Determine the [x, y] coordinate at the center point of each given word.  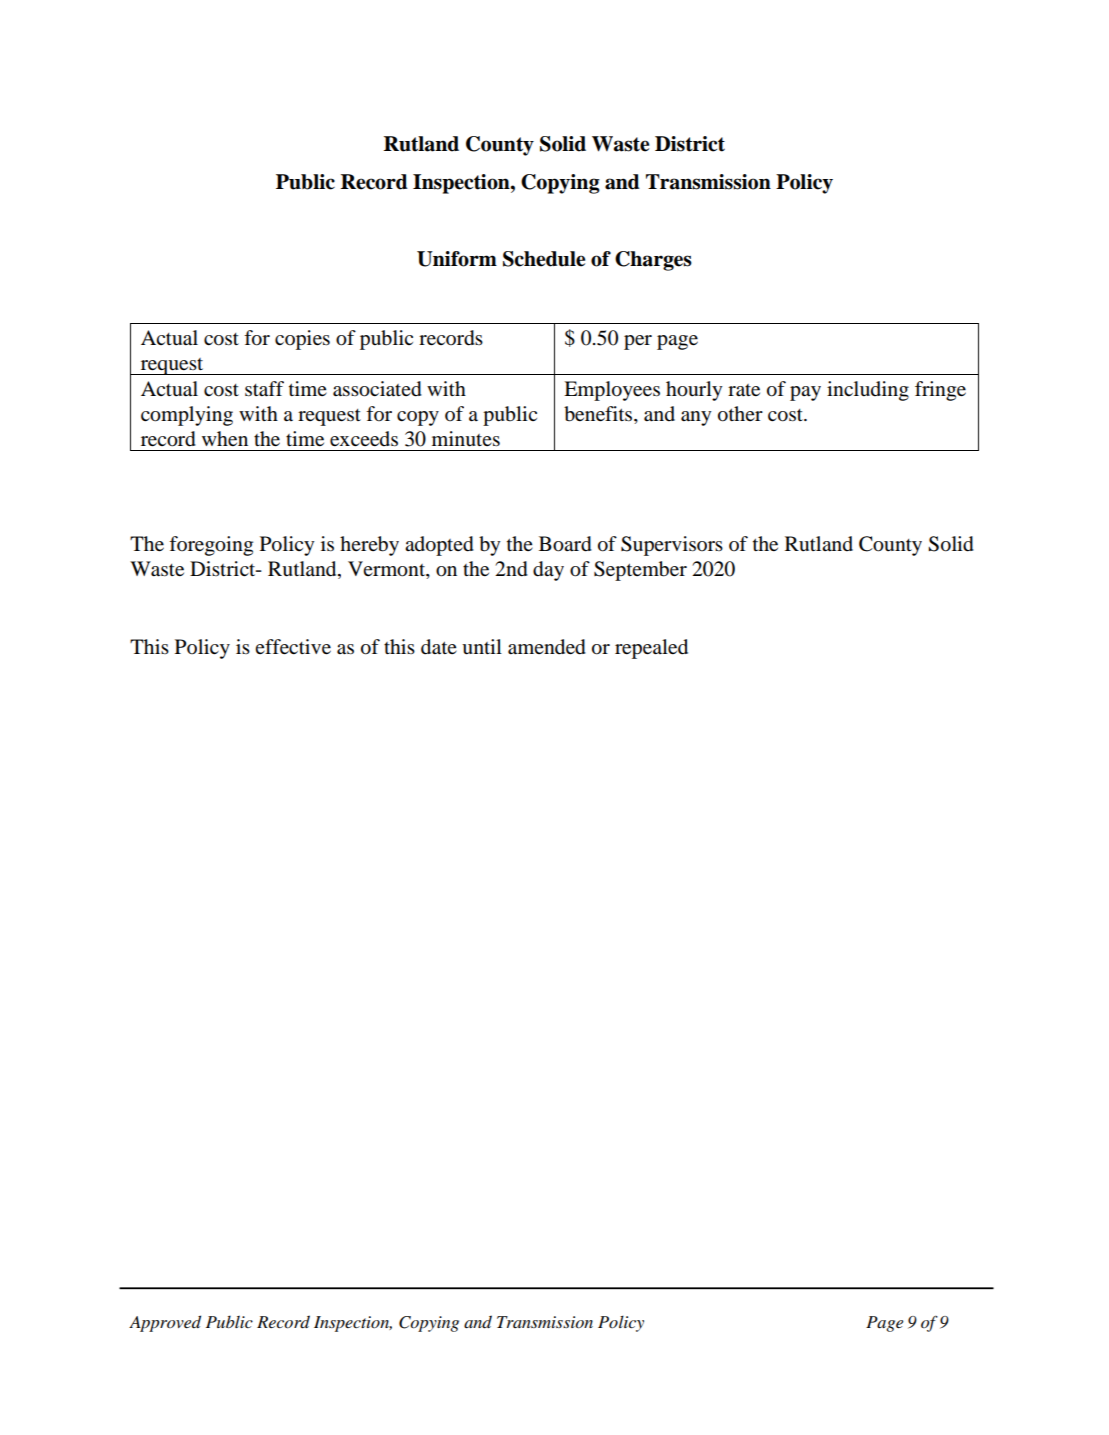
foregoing [211, 546]
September [640, 571]
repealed [651, 649]
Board [565, 544]
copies [302, 340]
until [482, 647]
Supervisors [672, 546]
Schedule [544, 259]
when [225, 438]
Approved [165, 1323]
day [548, 571]
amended [547, 647]
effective [293, 647]
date [439, 647]
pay [805, 393]
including [868, 391]
